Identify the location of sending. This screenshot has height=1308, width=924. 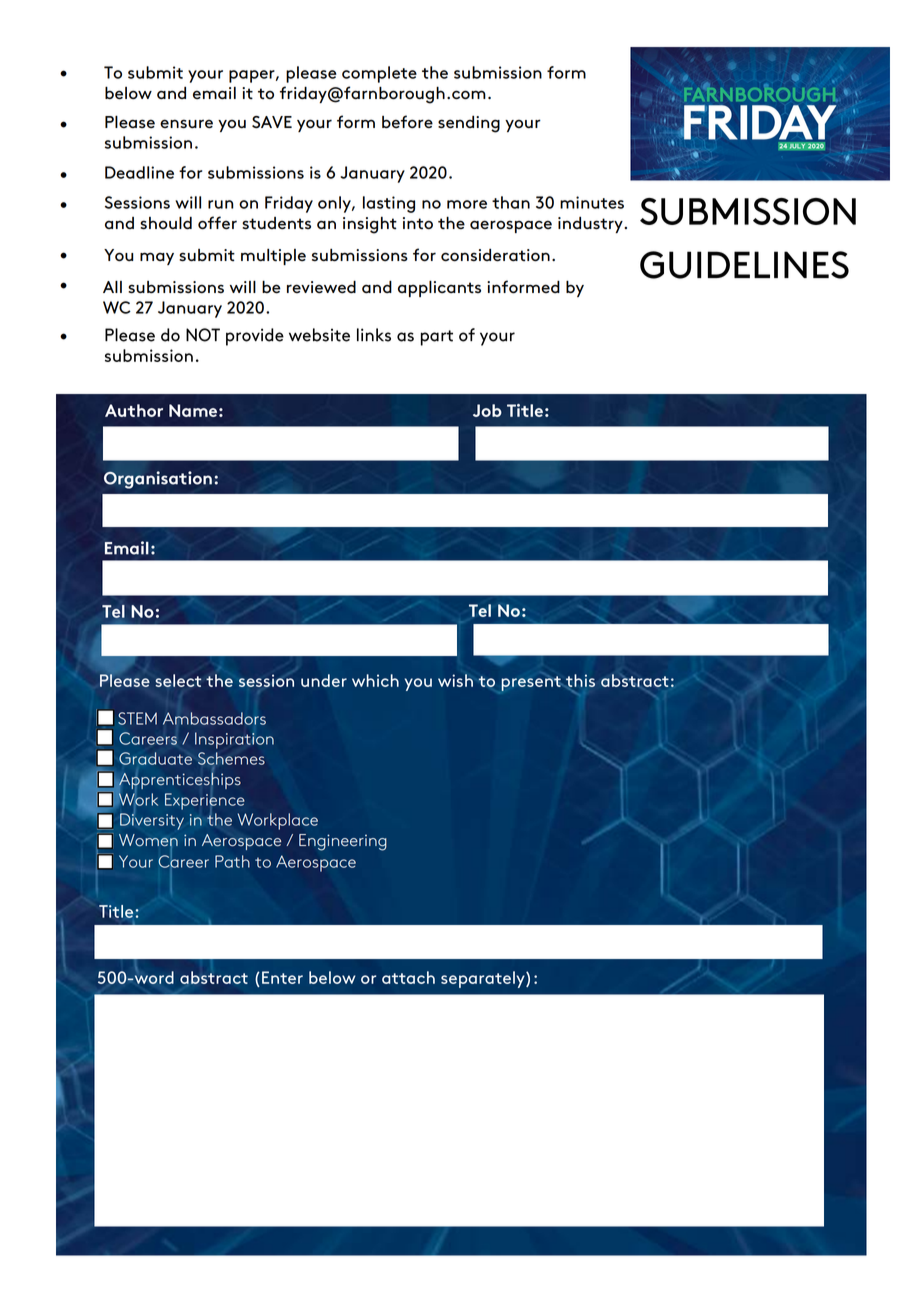
(469, 124).
